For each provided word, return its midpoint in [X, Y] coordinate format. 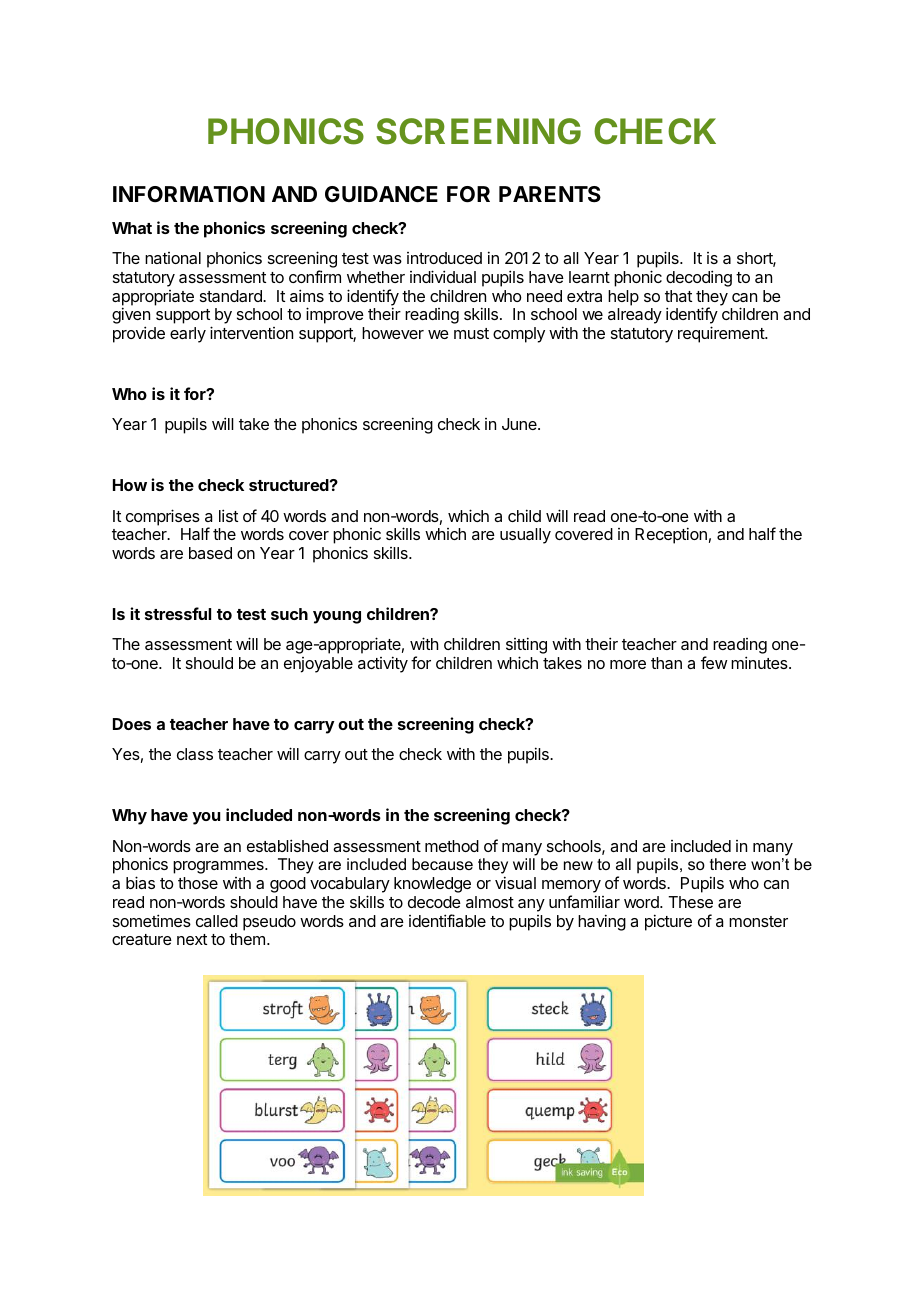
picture [668, 922]
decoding [699, 278]
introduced [444, 258]
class [195, 754]
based [210, 553]
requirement [722, 334]
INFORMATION [189, 194]
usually [525, 536]
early [188, 335]
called [217, 921]
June [520, 424]
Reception [671, 535]
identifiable [447, 920]
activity [383, 664]
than [666, 663]
